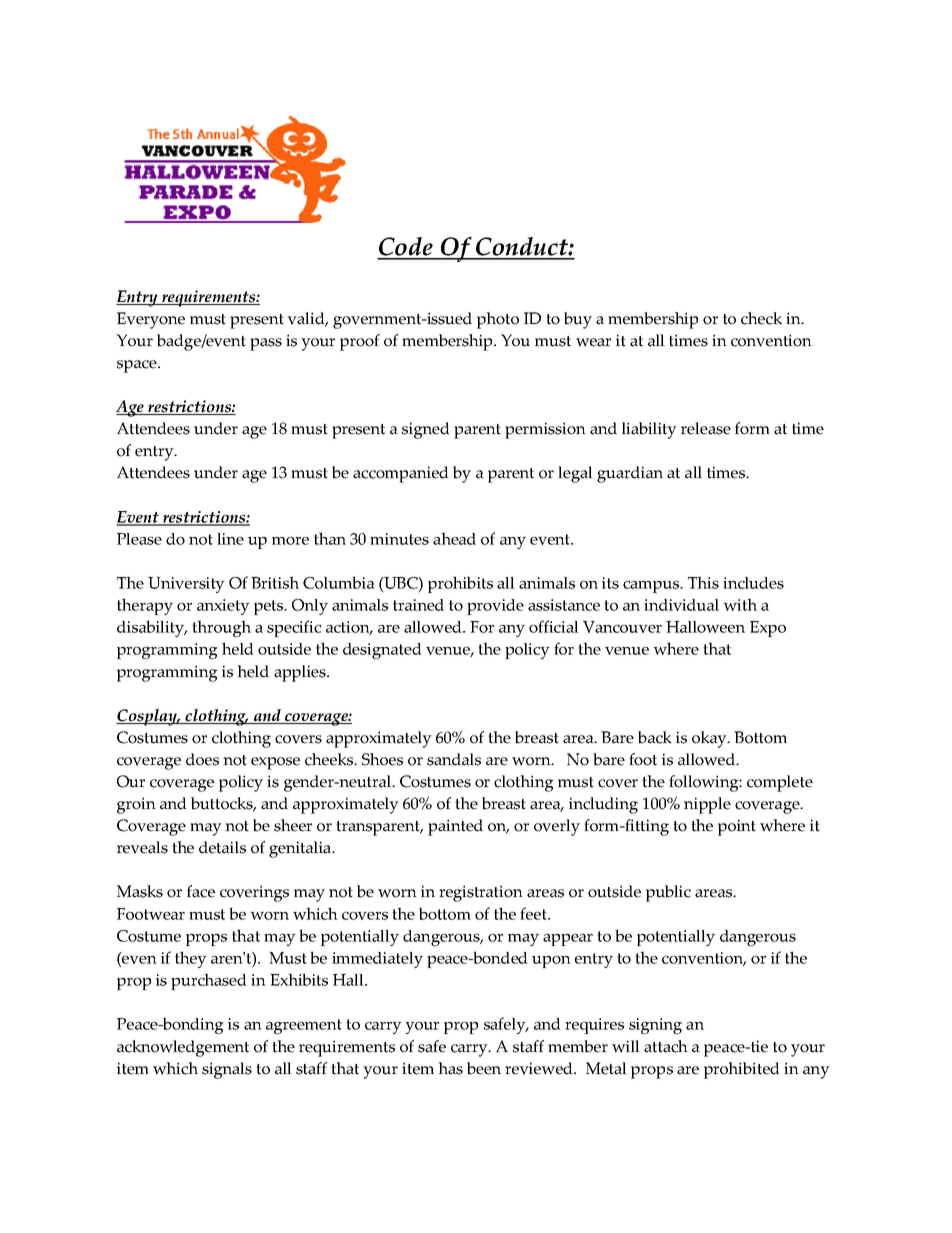 The width and height of the page is (952, 1233). What do you see at coordinates (710, 739) in the page?
I see `okay` at bounding box center [710, 739].
